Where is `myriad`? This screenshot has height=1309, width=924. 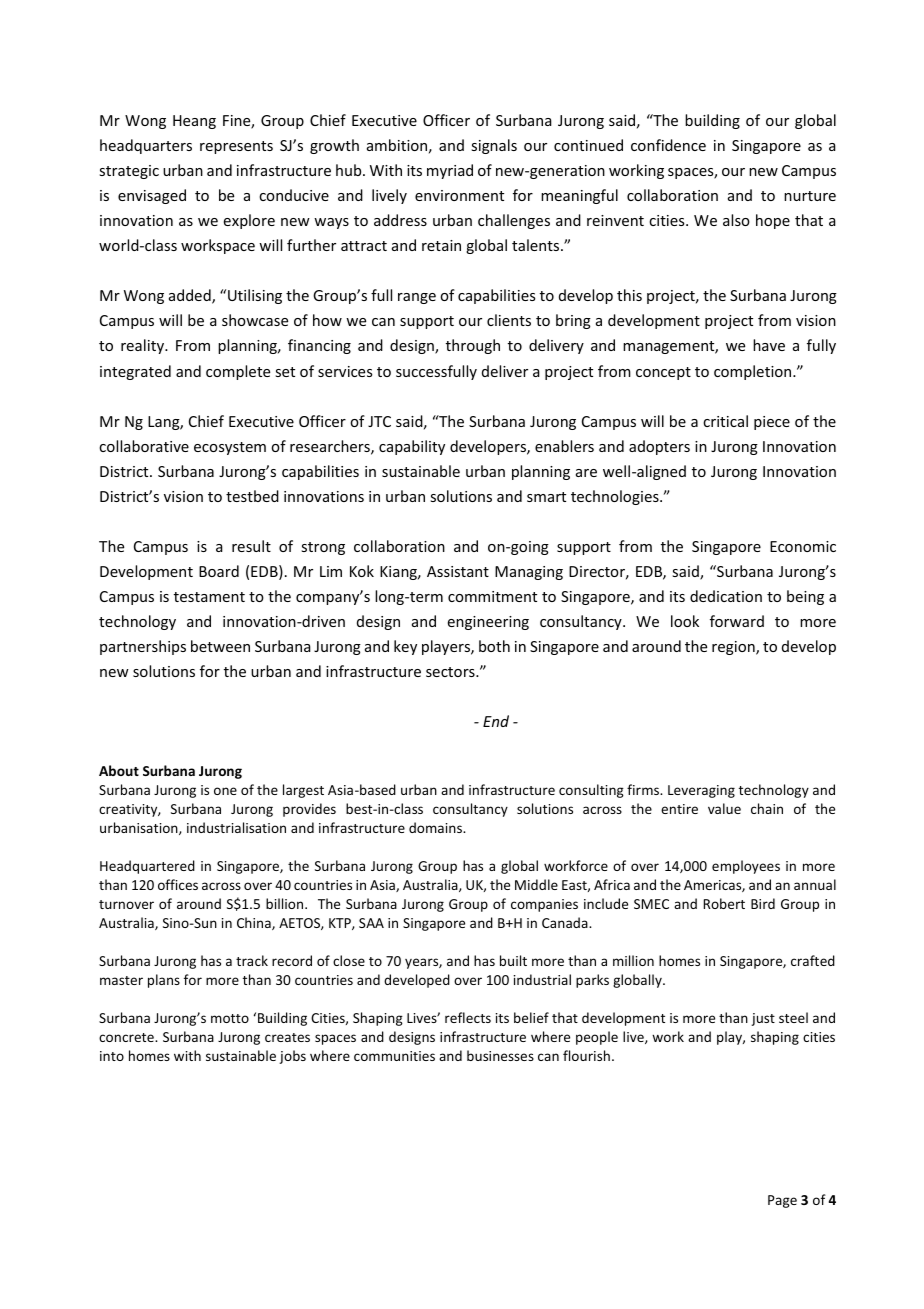
myriad is located at coordinates (450, 171).
